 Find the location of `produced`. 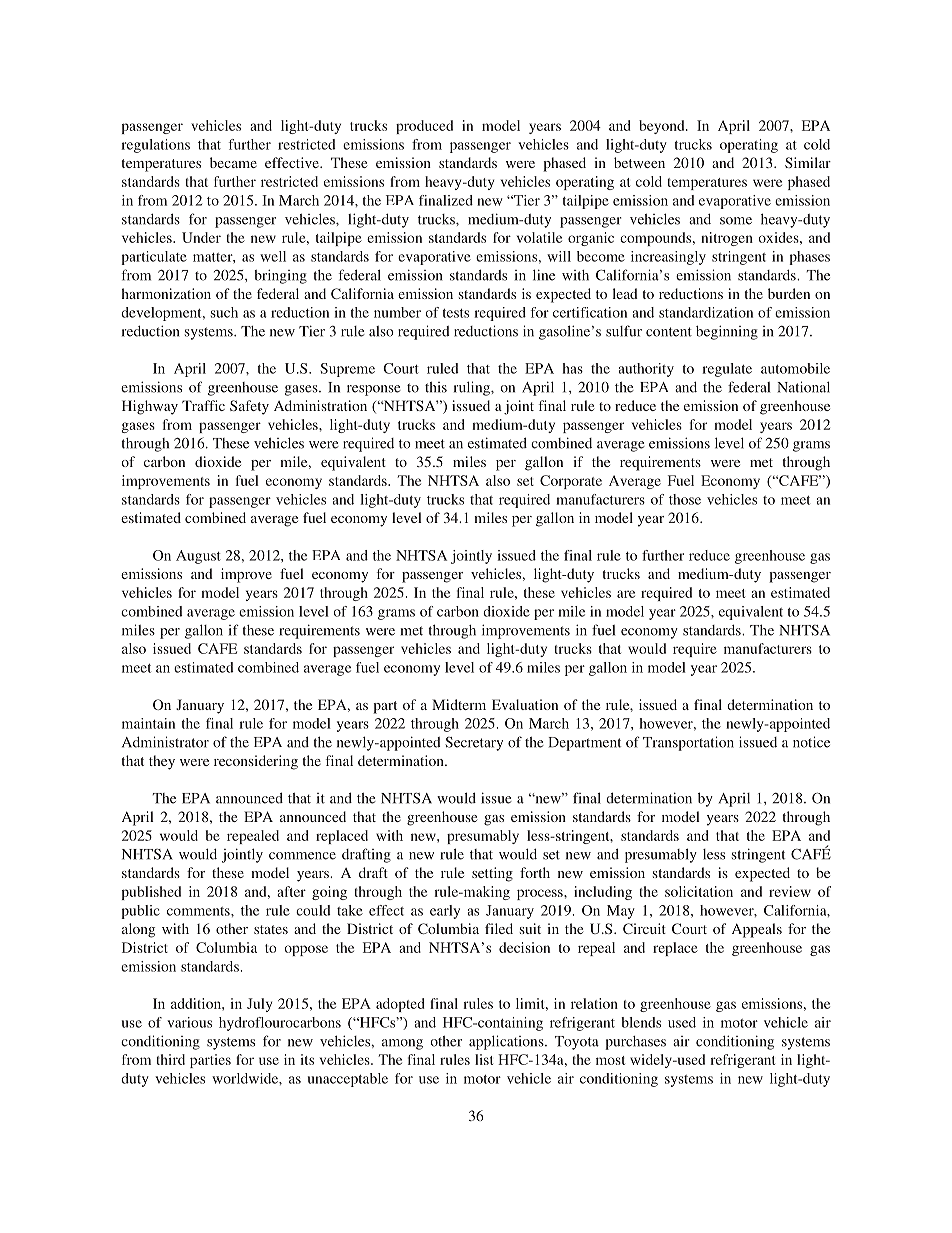

produced is located at coordinates (424, 127).
